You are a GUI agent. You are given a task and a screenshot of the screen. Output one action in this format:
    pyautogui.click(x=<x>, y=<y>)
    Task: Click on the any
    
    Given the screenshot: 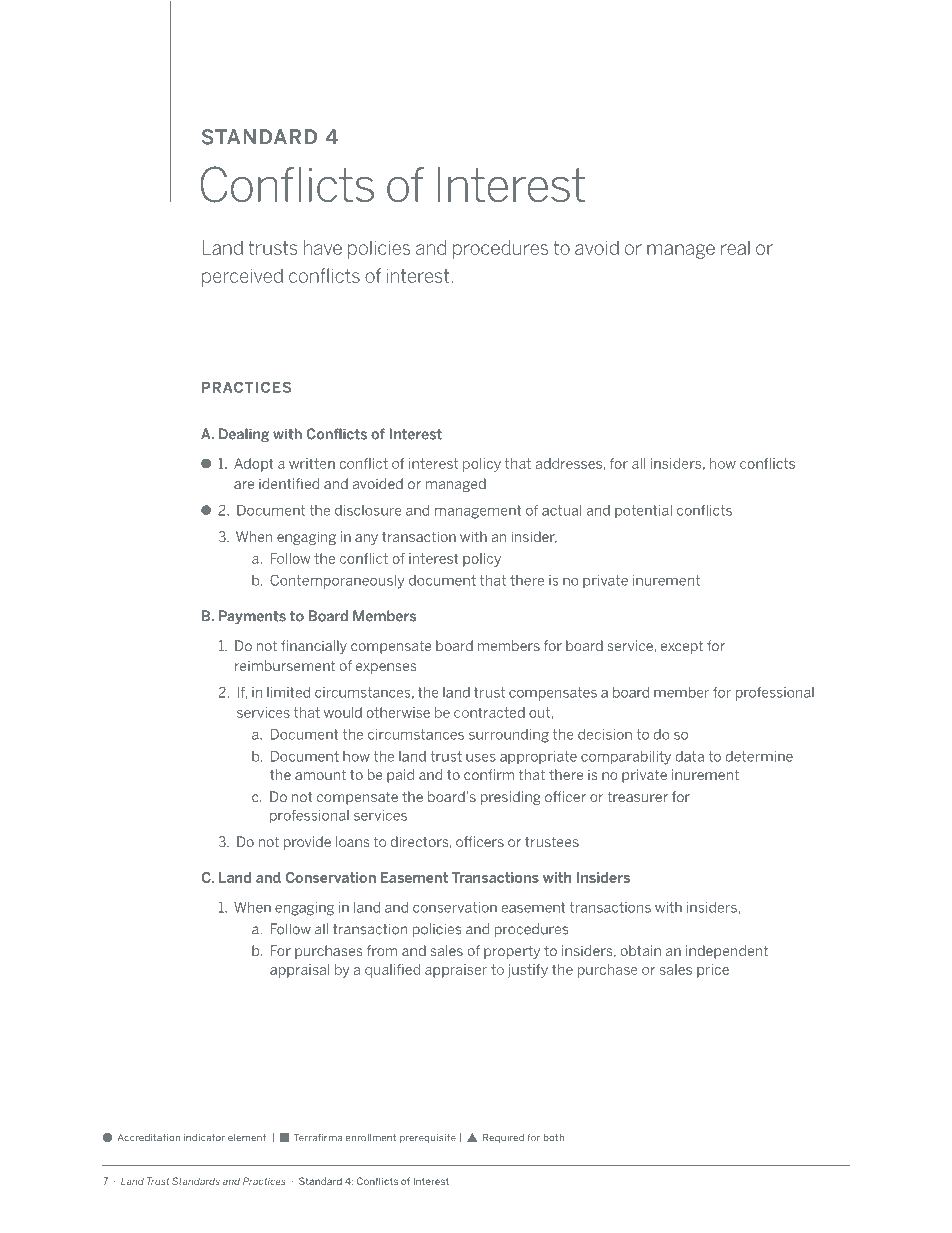 What is the action you would take?
    pyautogui.click(x=366, y=539)
